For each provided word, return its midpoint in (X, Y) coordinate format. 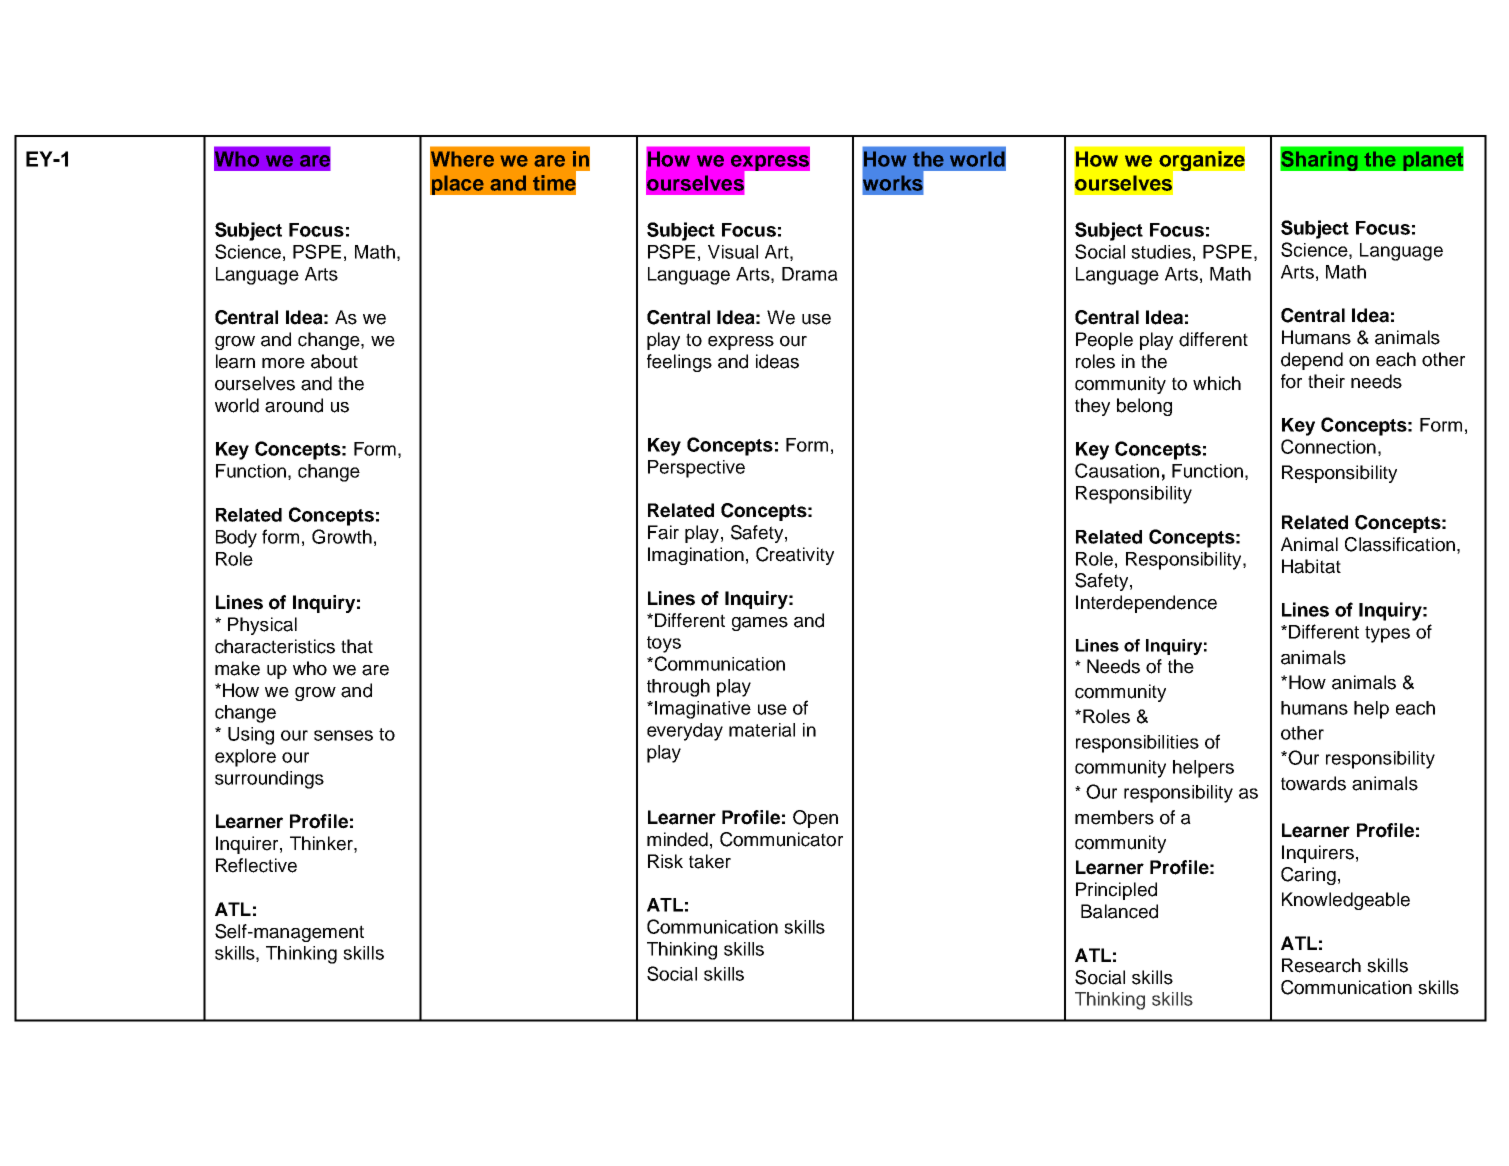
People (1104, 341)
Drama (810, 274)
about (334, 361)
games (760, 624)
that (357, 646)
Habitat (1311, 566)
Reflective (256, 865)
